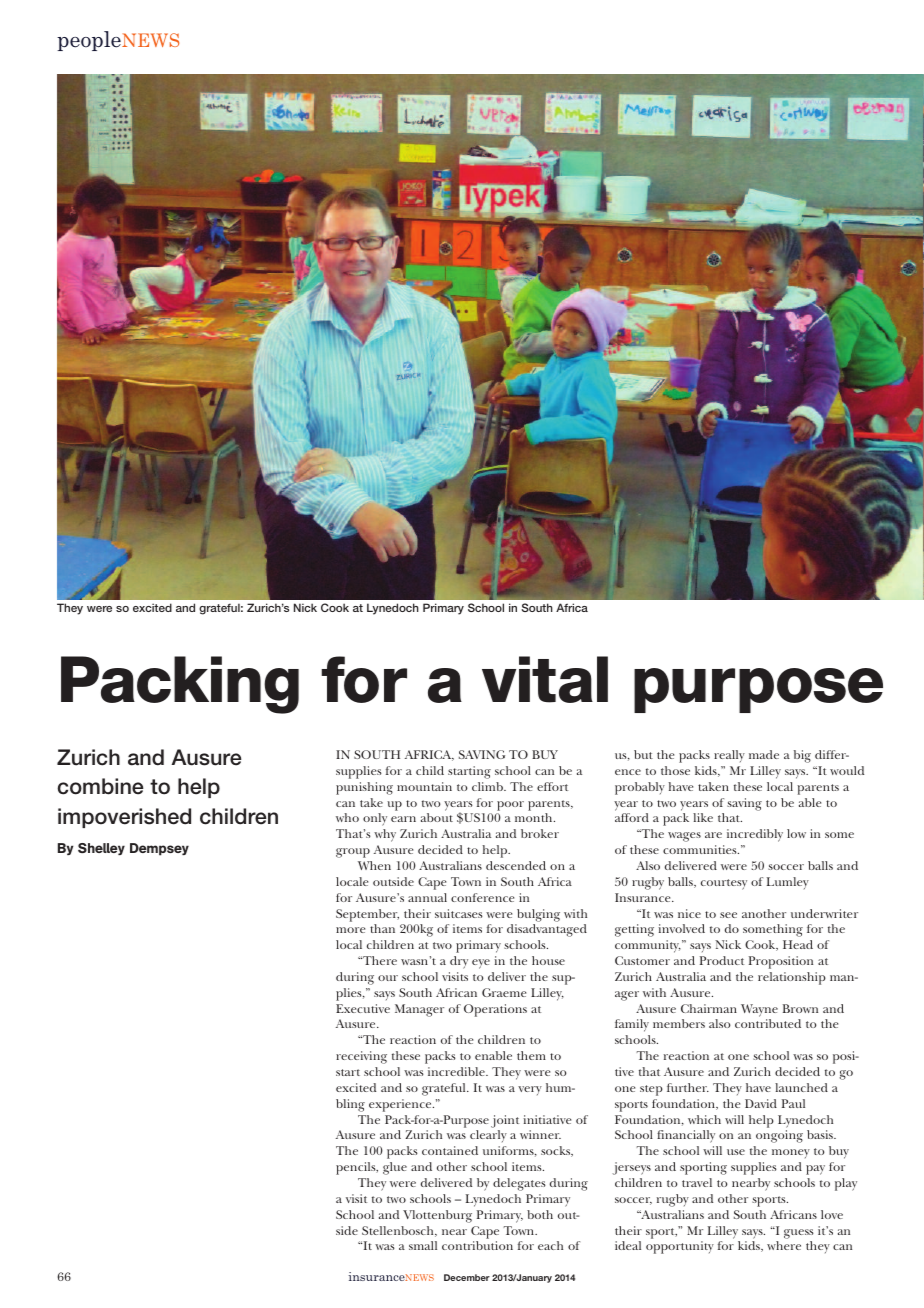  What do you see at coordinates (100, 786) in the screenshot?
I see `combine` at bounding box center [100, 786].
